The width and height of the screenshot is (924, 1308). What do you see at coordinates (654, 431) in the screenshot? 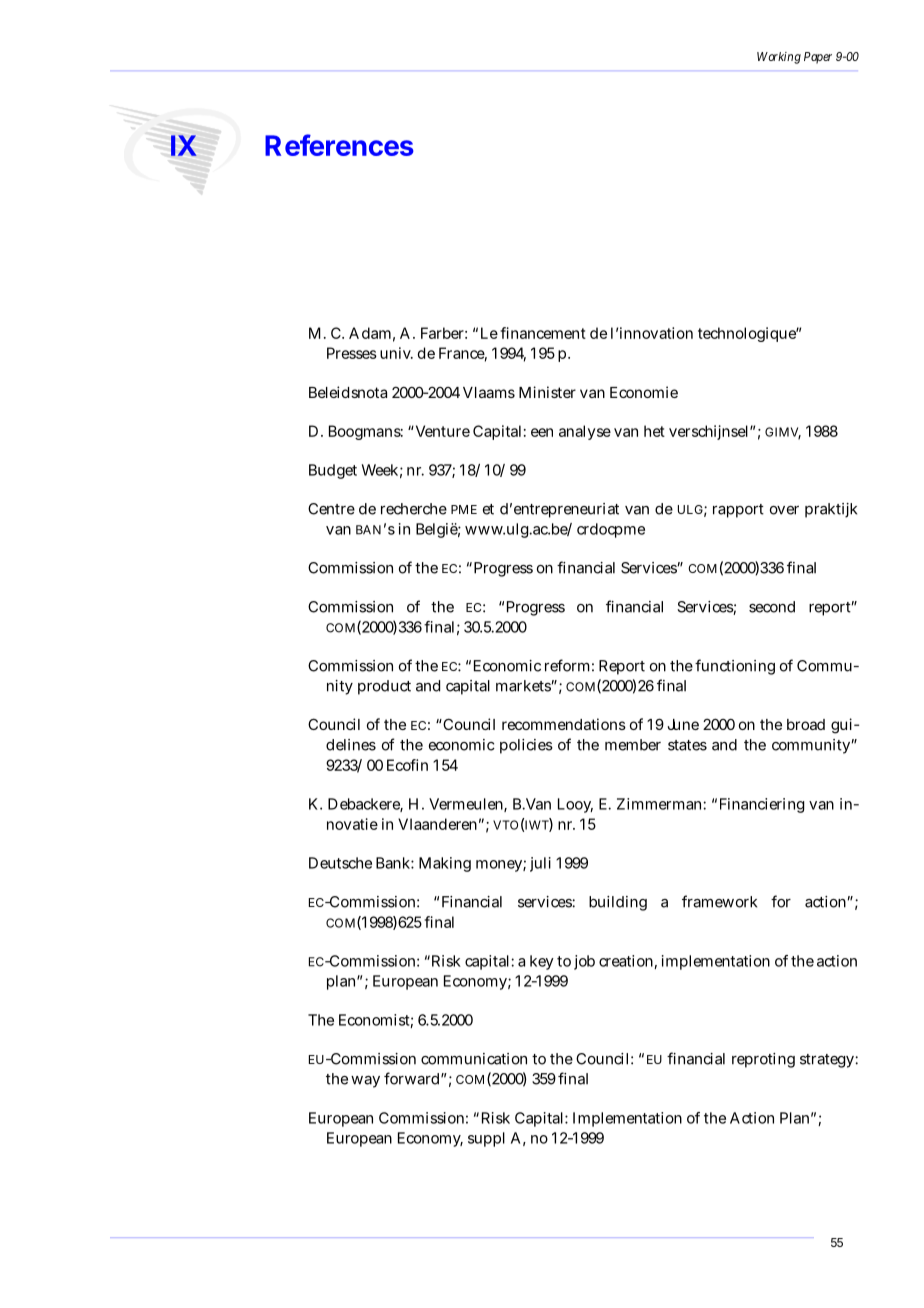
I see `het` at bounding box center [654, 431].
